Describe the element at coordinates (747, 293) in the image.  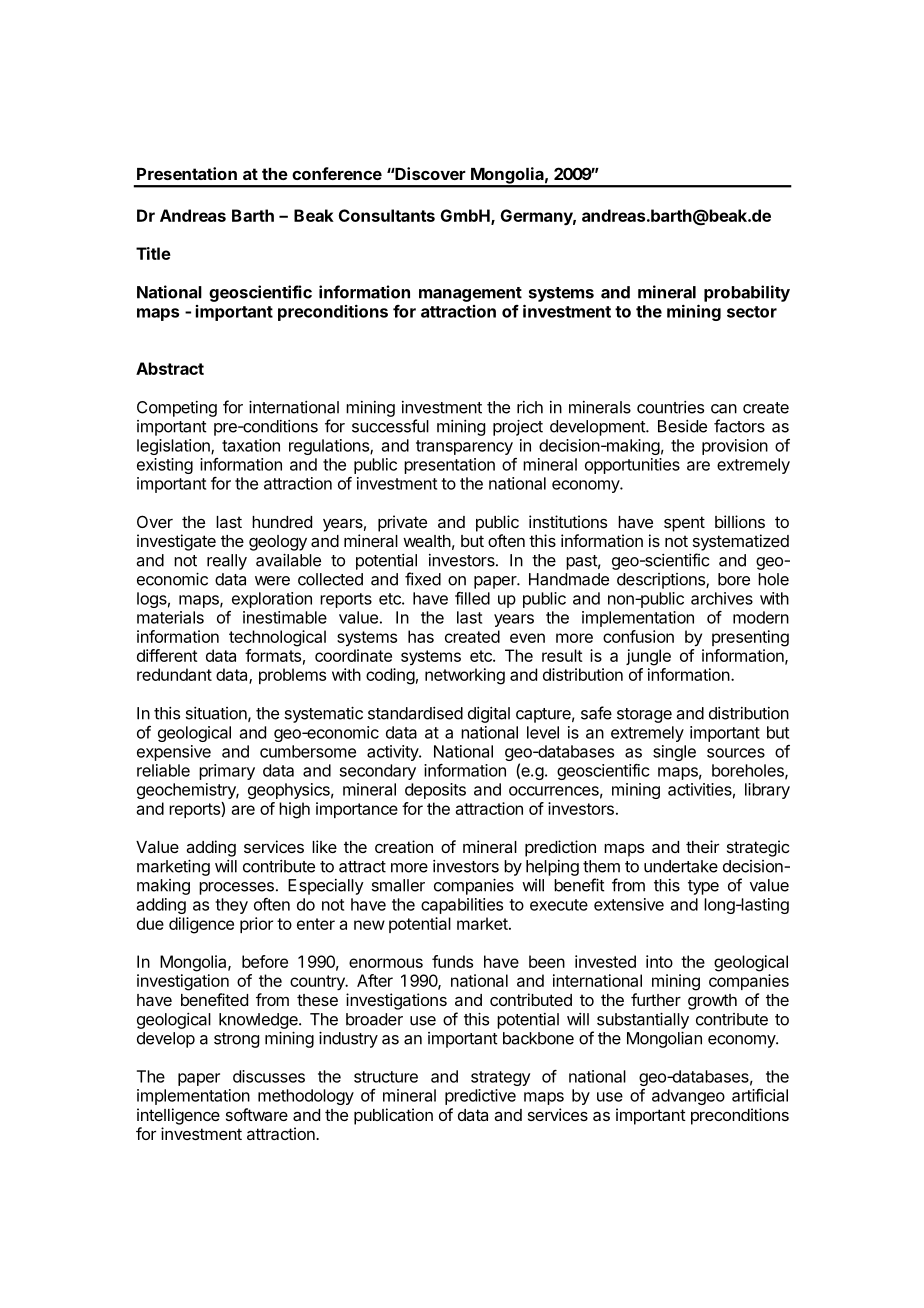
I see `probability` at that location.
